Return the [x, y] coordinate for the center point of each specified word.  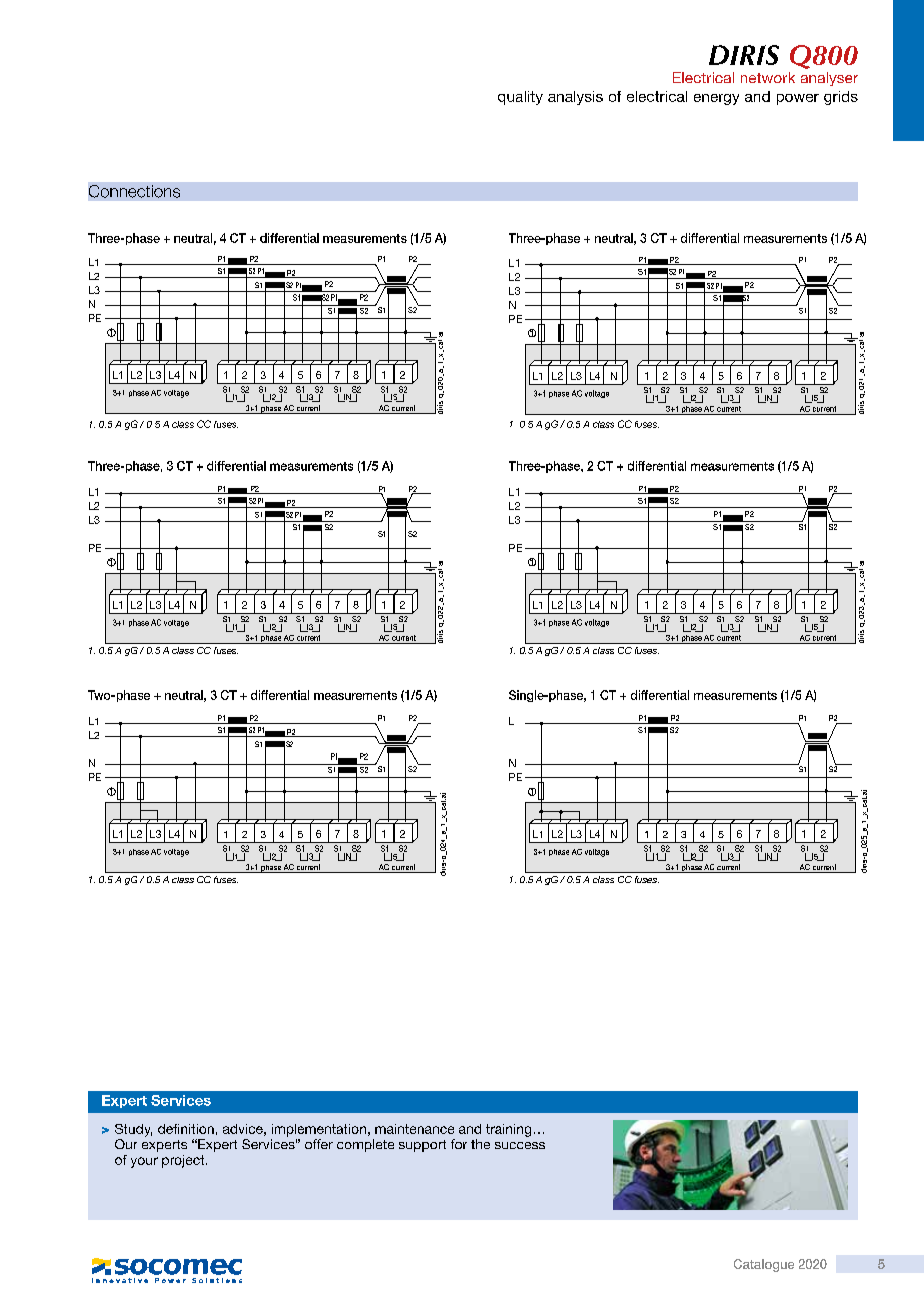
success [520, 1145]
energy [716, 99]
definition [186, 1129]
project [184, 1161]
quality [520, 98]
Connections [134, 191]
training [508, 1130]
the [480, 1144]
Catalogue [764, 1265]
